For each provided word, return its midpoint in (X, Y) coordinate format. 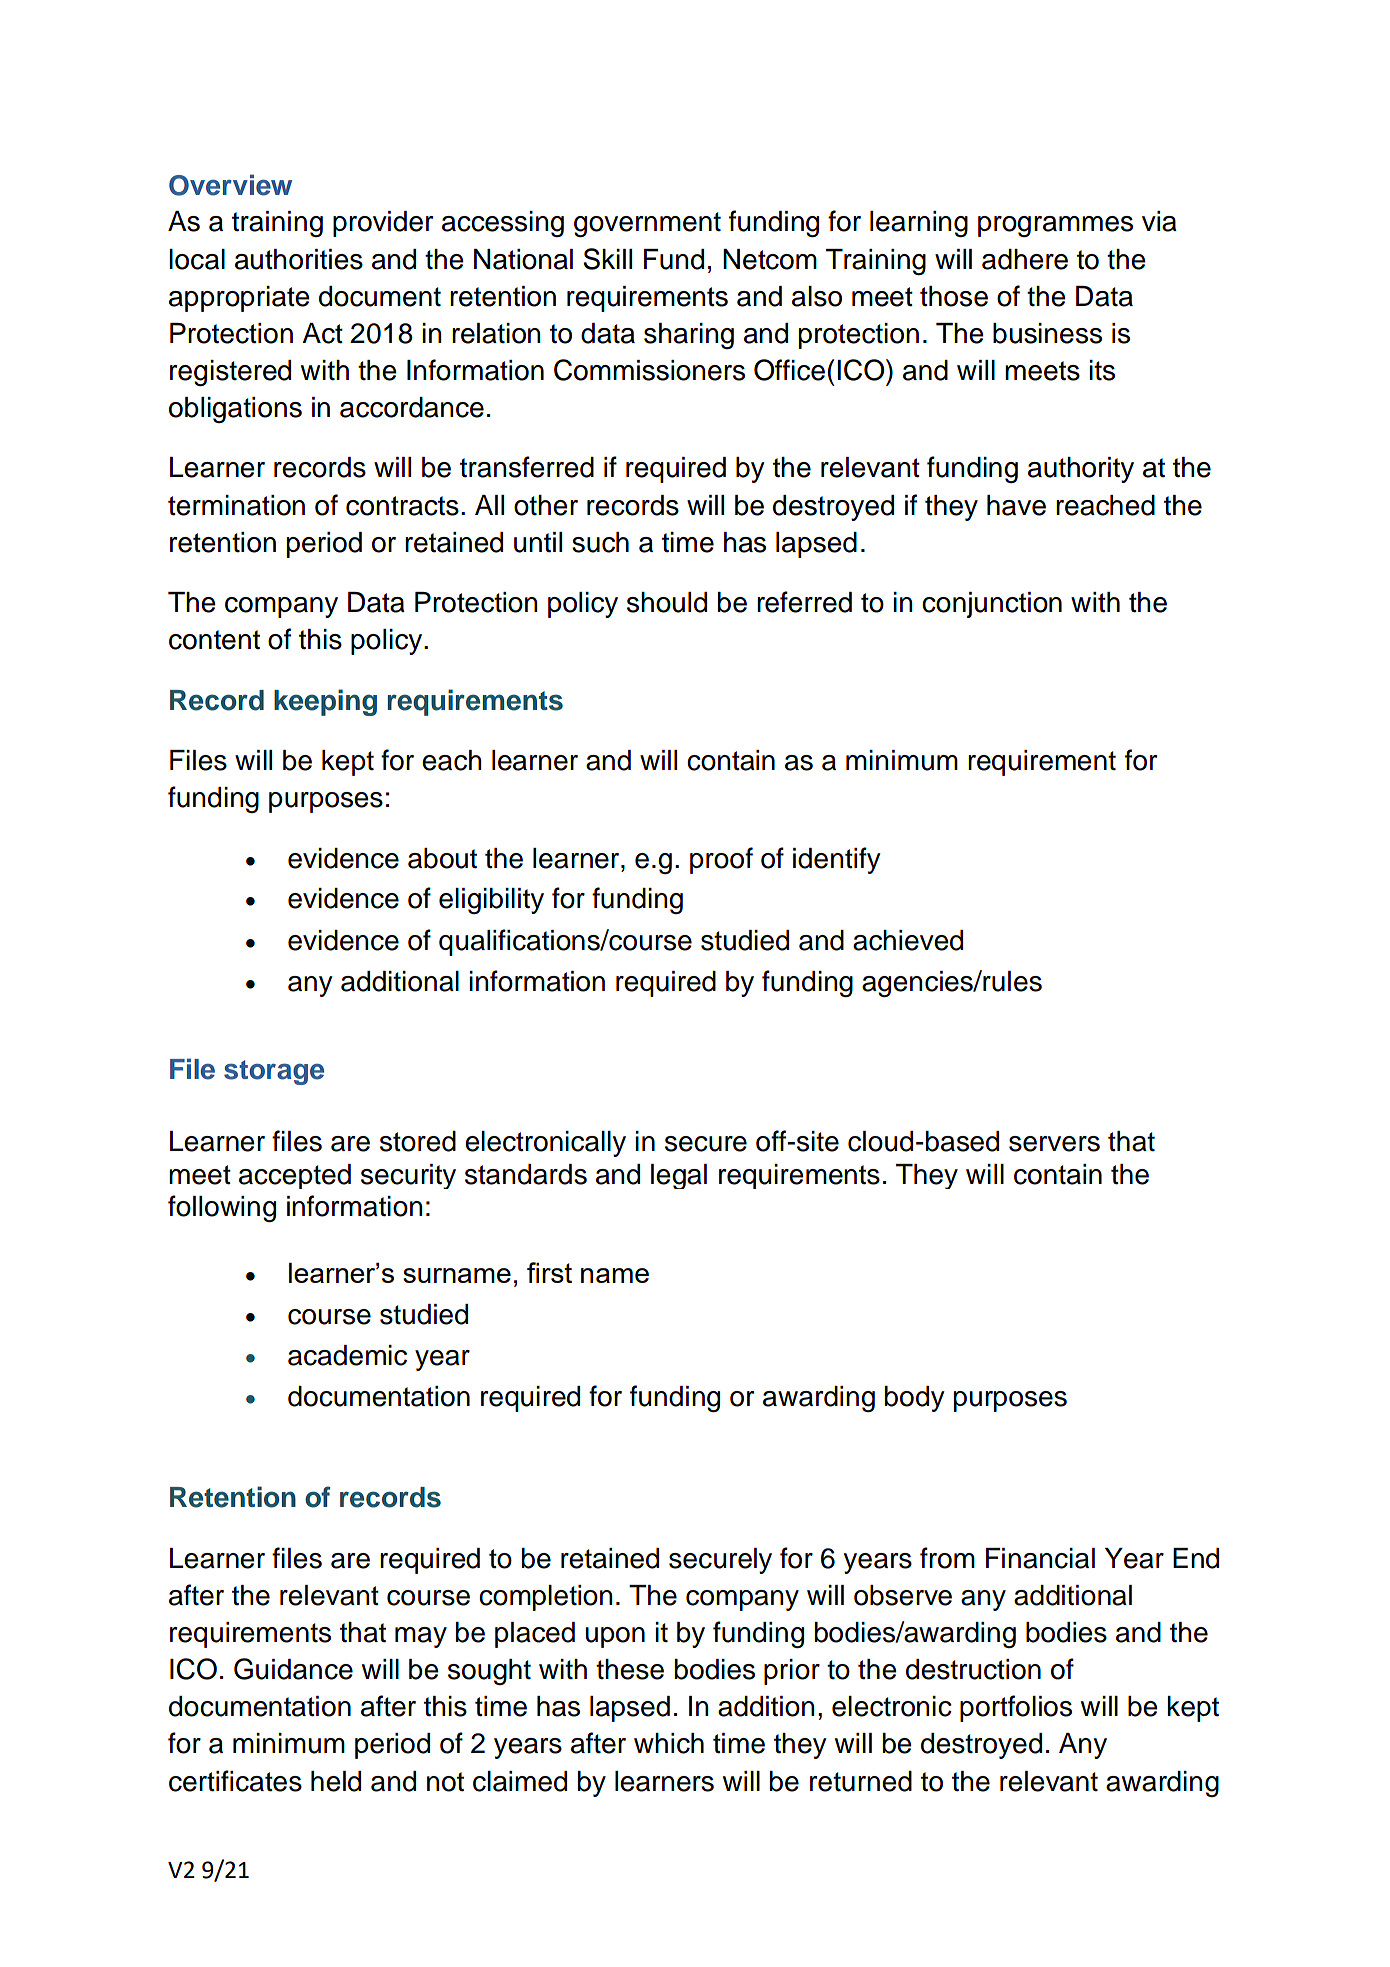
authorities (299, 259)
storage (274, 1072)
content (214, 640)
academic (347, 1355)
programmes (1055, 226)
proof (721, 860)
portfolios (1016, 1708)
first (549, 1272)
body (915, 1399)
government (647, 224)
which (669, 1743)
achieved (908, 940)
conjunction (992, 605)
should (667, 602)
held (336, 1781)
